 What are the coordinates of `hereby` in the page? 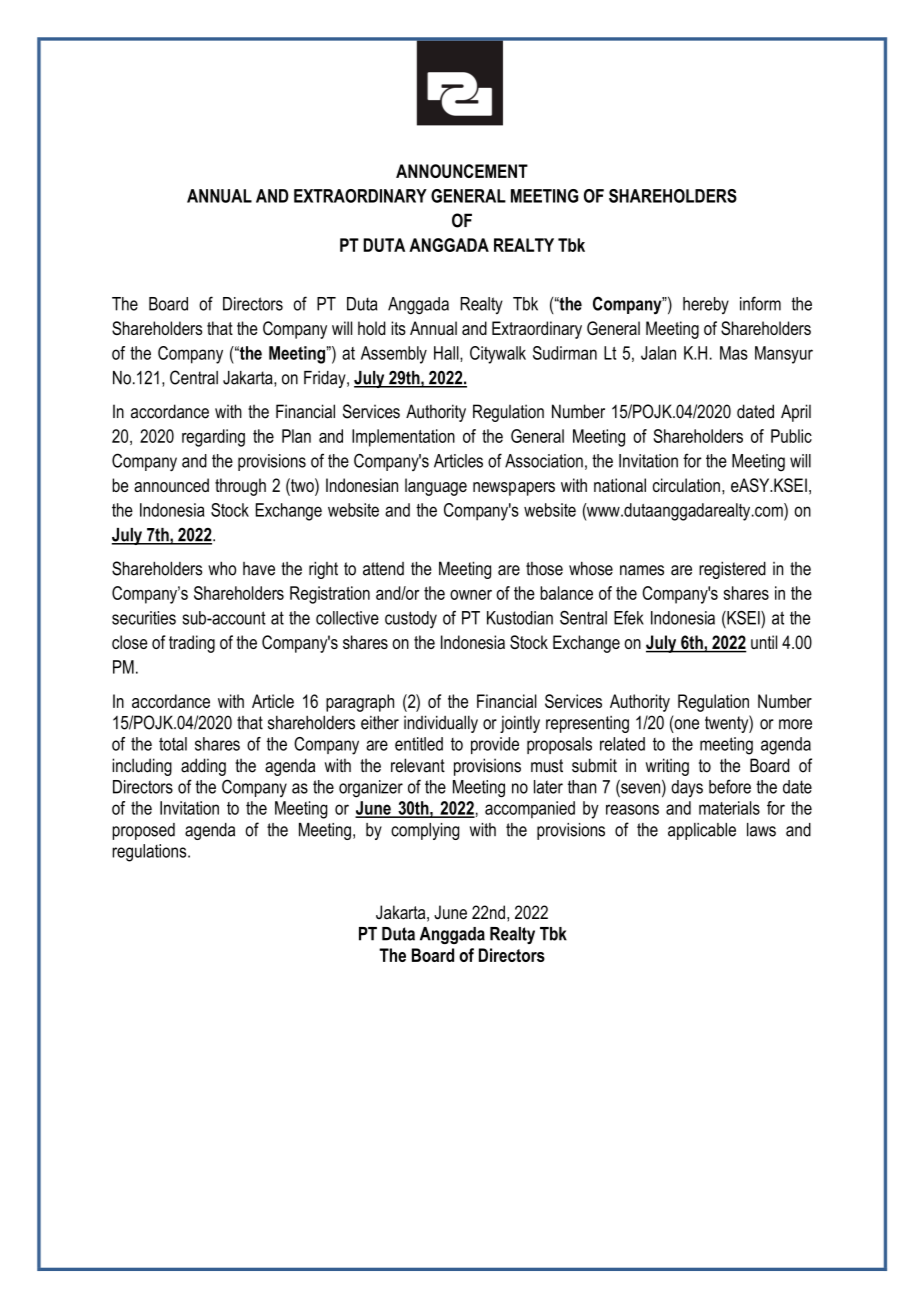 It's located at (706, 305).
